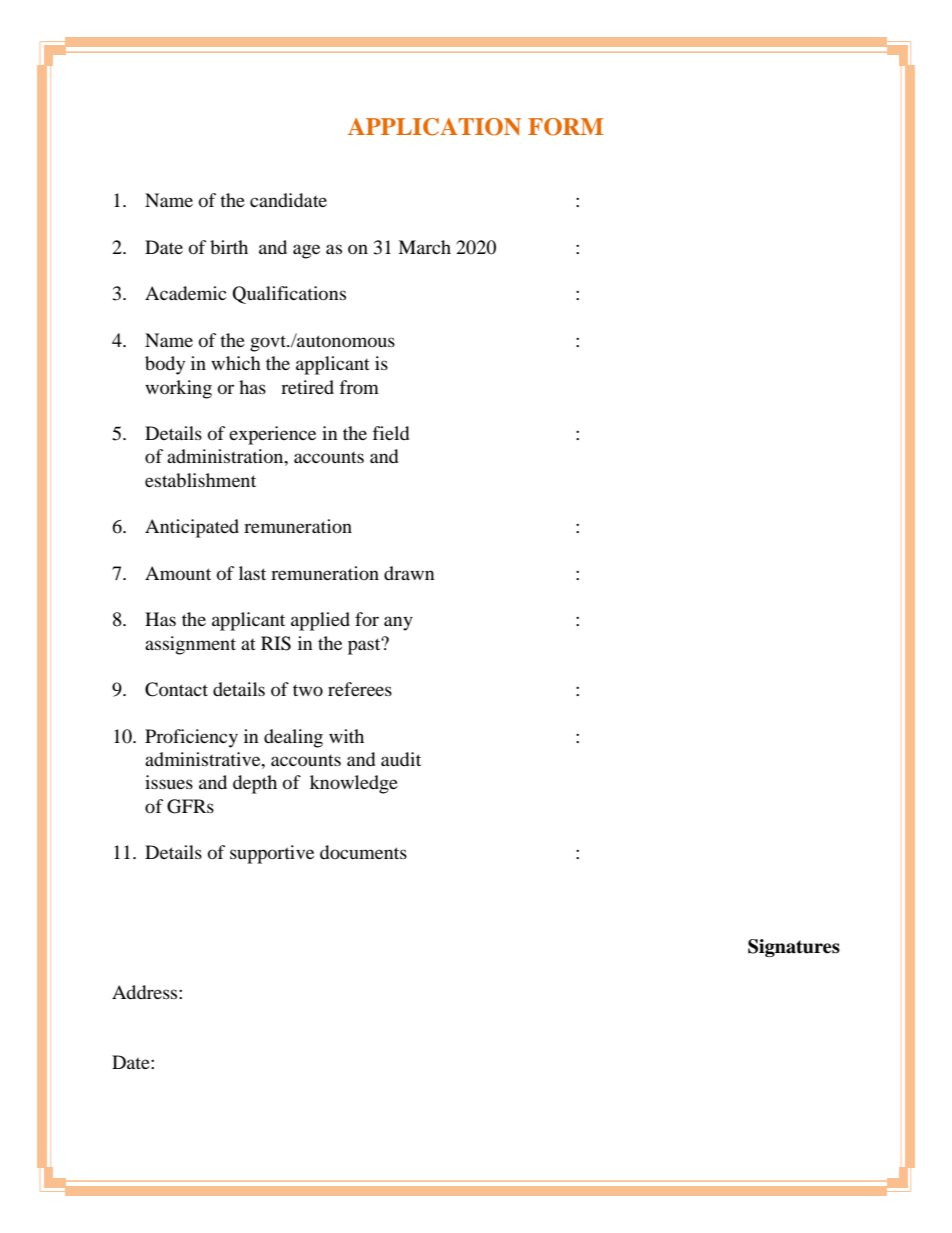  What do you see at coordinates (434, 127) in the screenshot?
I see `APPLICATION` at bounding box center [434, 127].
